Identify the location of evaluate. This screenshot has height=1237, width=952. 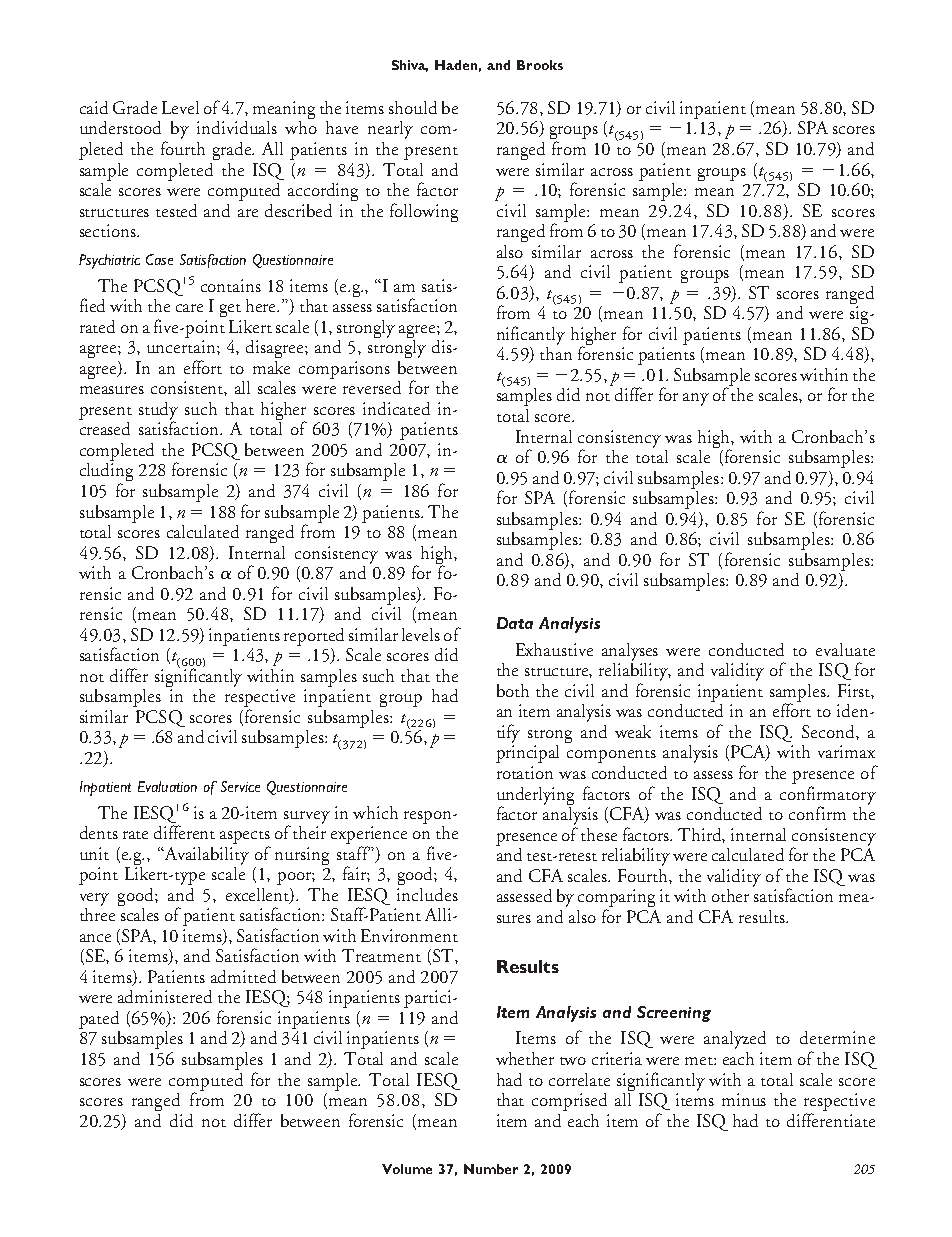
(845, 649).
